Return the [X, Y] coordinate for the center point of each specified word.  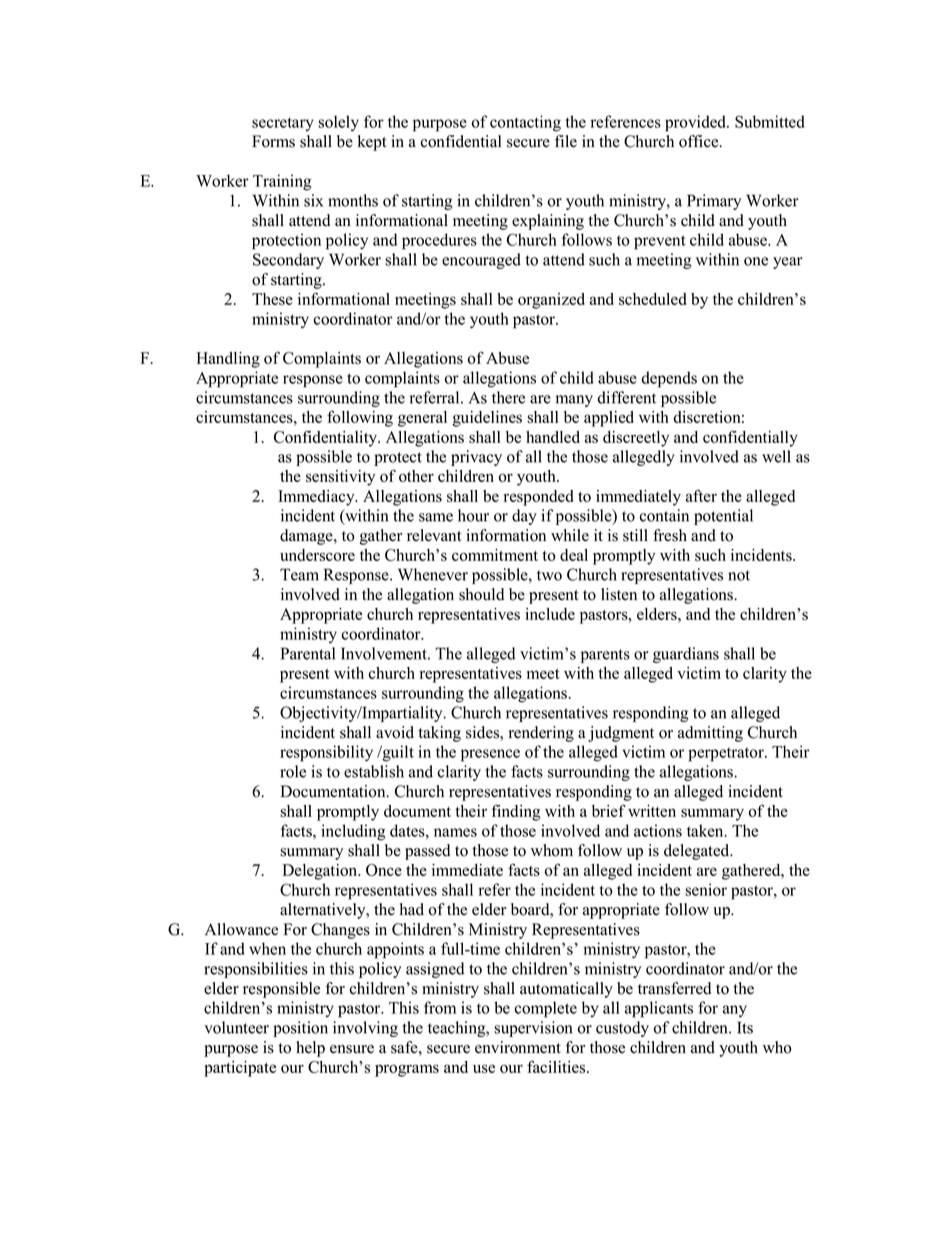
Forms [273, 141]
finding [516, 812]
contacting [525, 123]
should [481, 594]
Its [745, 1027]
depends [669, 379]
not [739, 575]
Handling [228, 360]
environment [518, 1047]
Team [299, 574]
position [300, 1029]
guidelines [487, 419]
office [700, 141]
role [293, 771]
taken [706, 830]
